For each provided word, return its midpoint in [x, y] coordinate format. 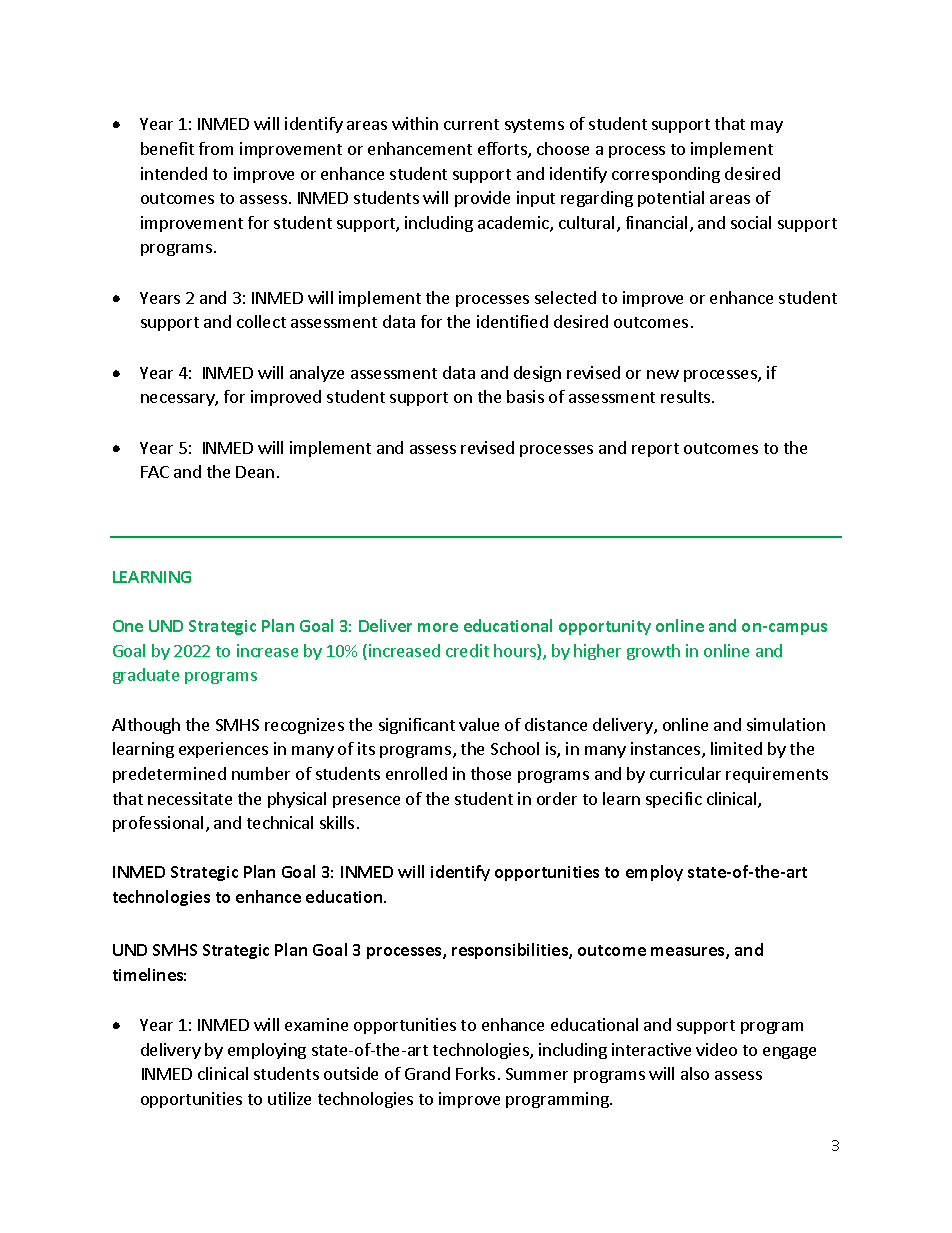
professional [158, 824]
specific [674, 800]
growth [653, 652]
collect [261, 321]
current [471, 124]
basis [525, 396]
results [687, 396]
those [491, 773]
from [216, 148]
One [128, 626]
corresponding [666, 175]
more [438, 627]
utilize [289, 1098]
